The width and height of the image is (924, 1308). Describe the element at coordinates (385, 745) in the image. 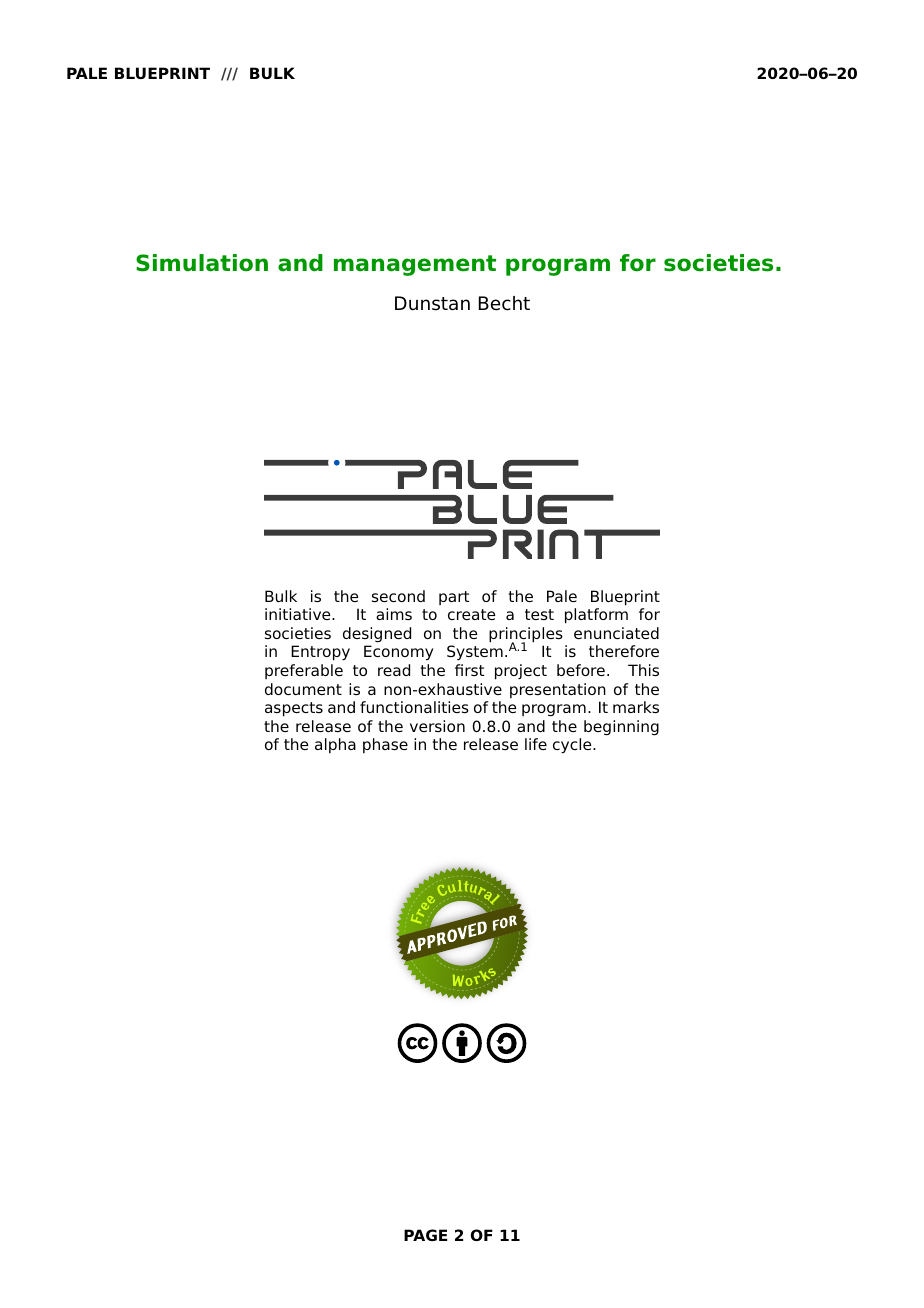

I see `phase` at that location.
